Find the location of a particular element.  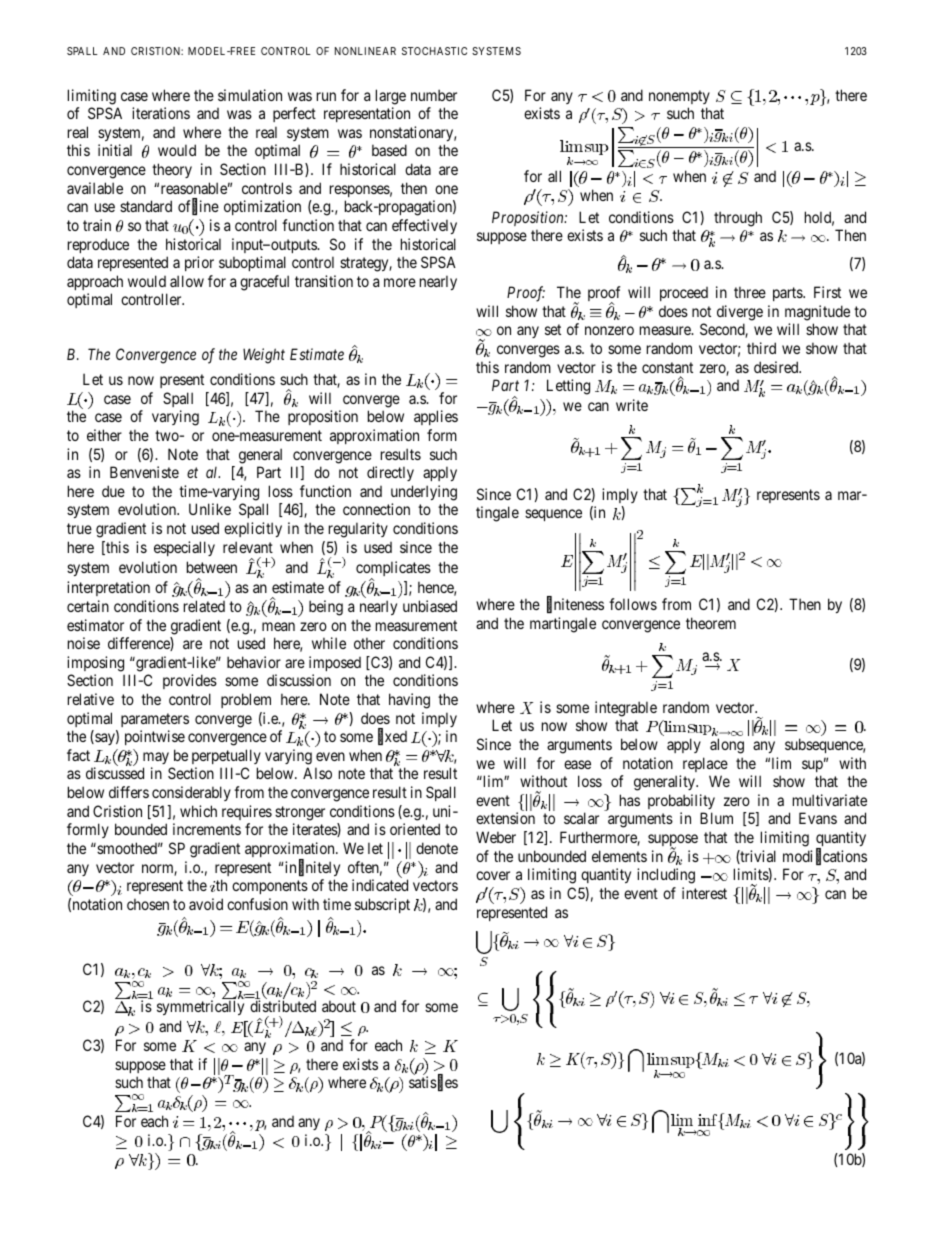

pointwise is located at coordinates (155, 737).
